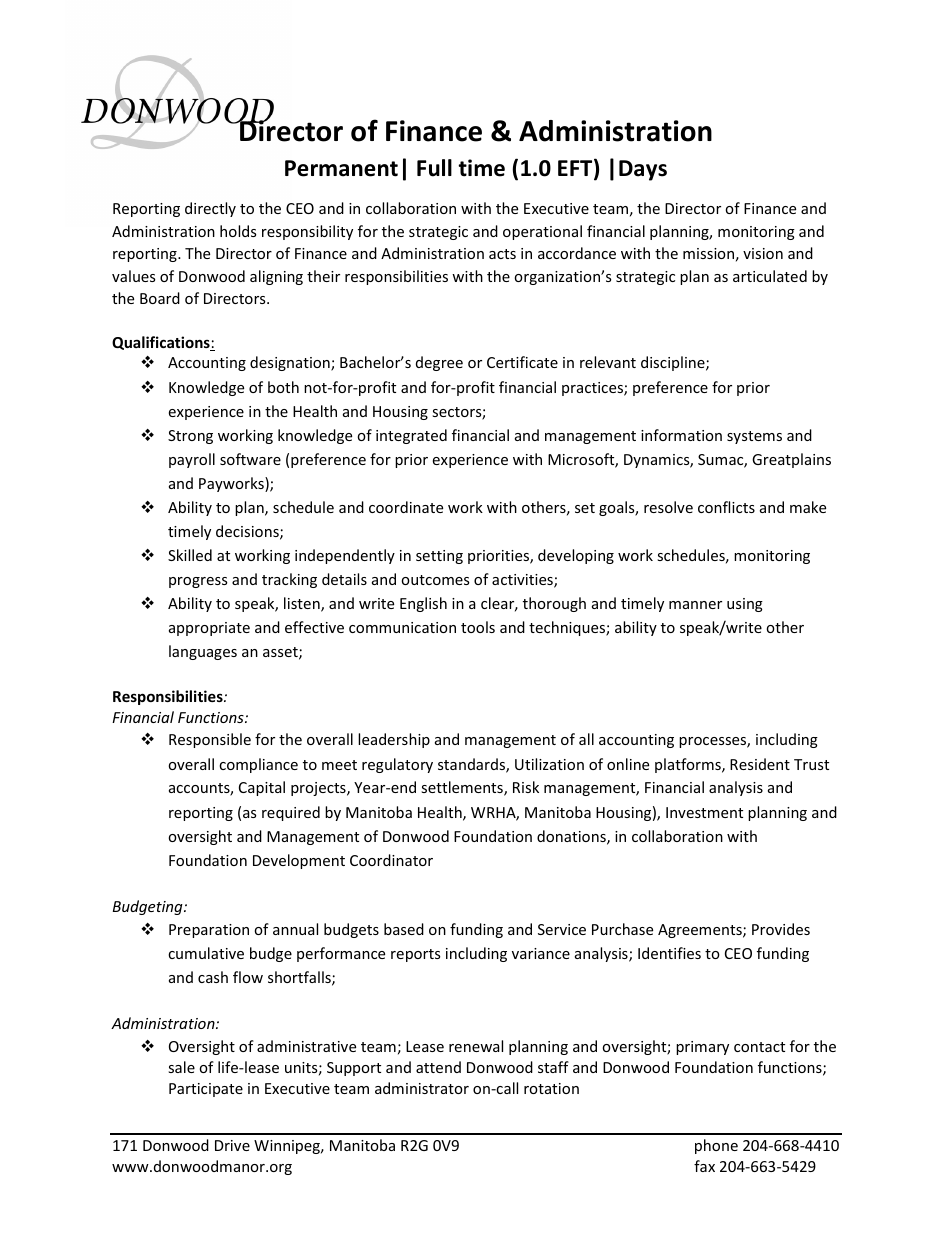 The image size is (952, 1233). What do you see at coordinates (478, 627) in the document?
I see `tools` at bounding box center [478, 627].
